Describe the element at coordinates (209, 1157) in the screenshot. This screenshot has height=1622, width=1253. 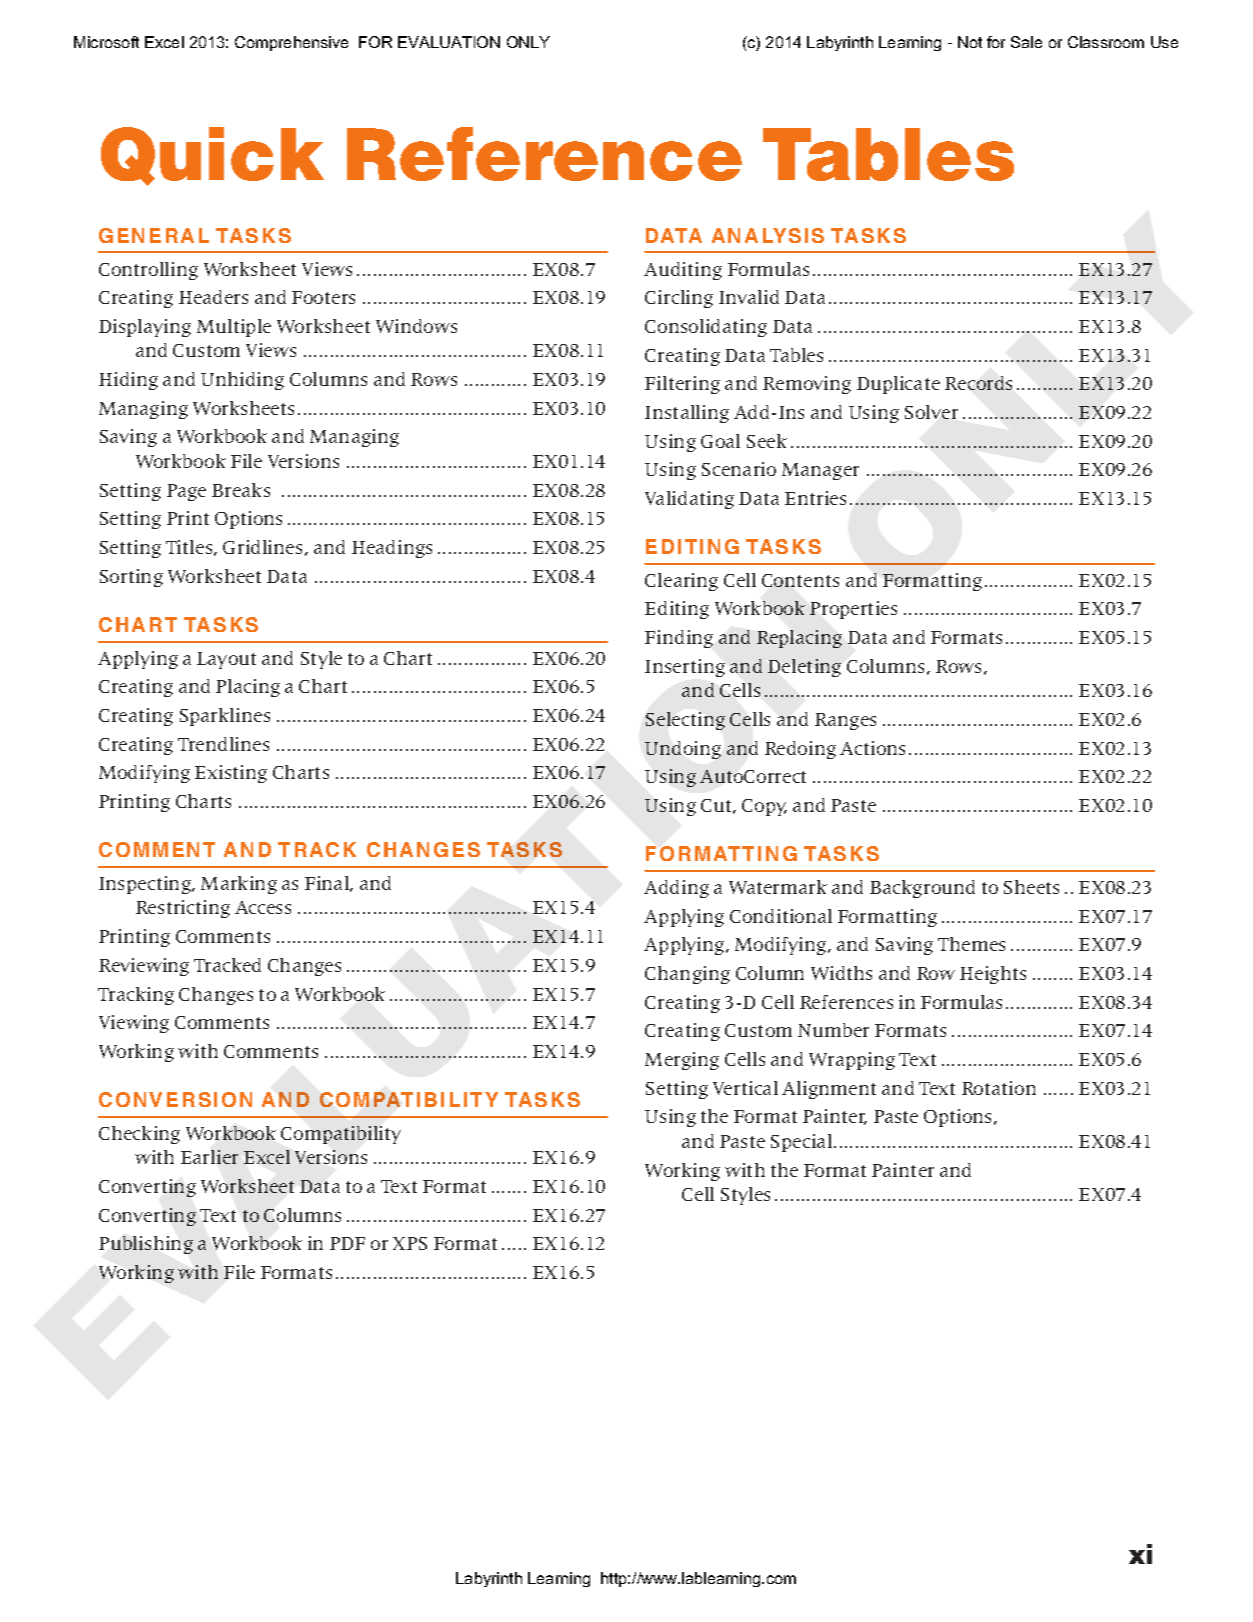
I see `Earlier` at that location.
